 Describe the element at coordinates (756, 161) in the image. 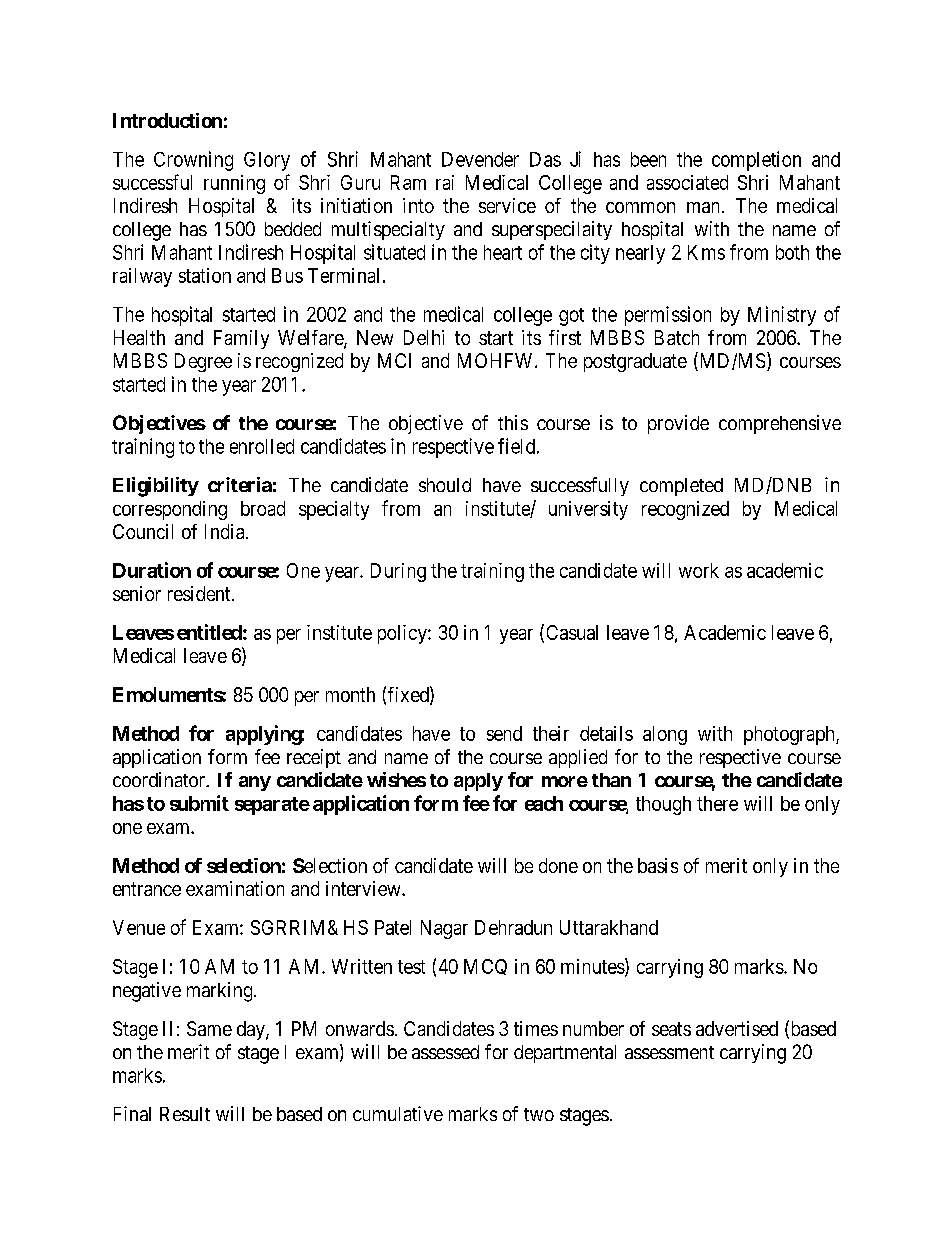

I see `completion` at that location.
